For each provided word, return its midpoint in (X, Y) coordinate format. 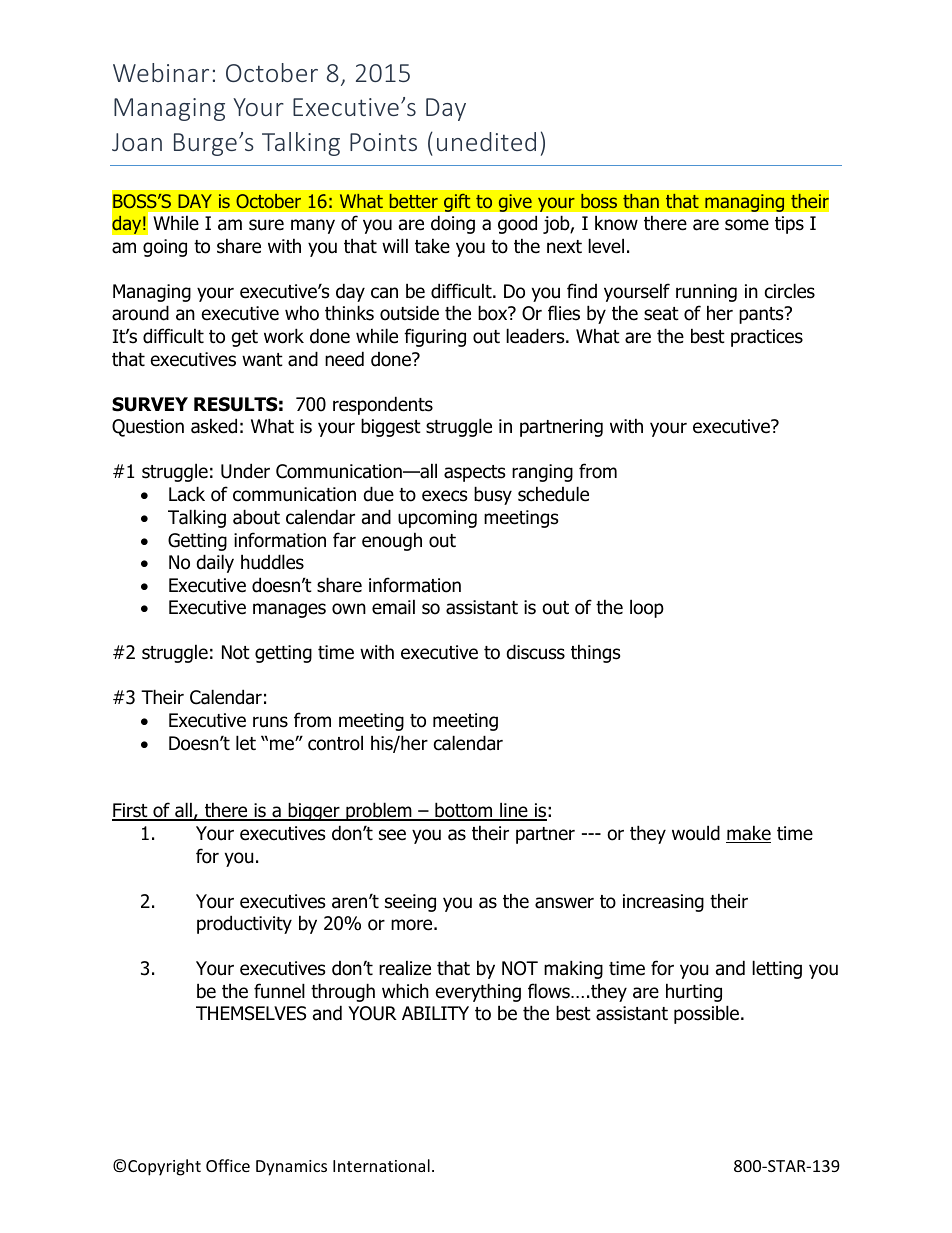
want (262, 360)
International (381, 1165)
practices (767, 338)
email (393, 607)
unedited (486, 141)
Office (228, 1165)
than (641, 201)
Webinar (161, 72)
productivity (244, 924)
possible (706, 1014)
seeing (410, 903)
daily (215, 563)
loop (647, 608)
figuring (435, 337)
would (696, 833)
